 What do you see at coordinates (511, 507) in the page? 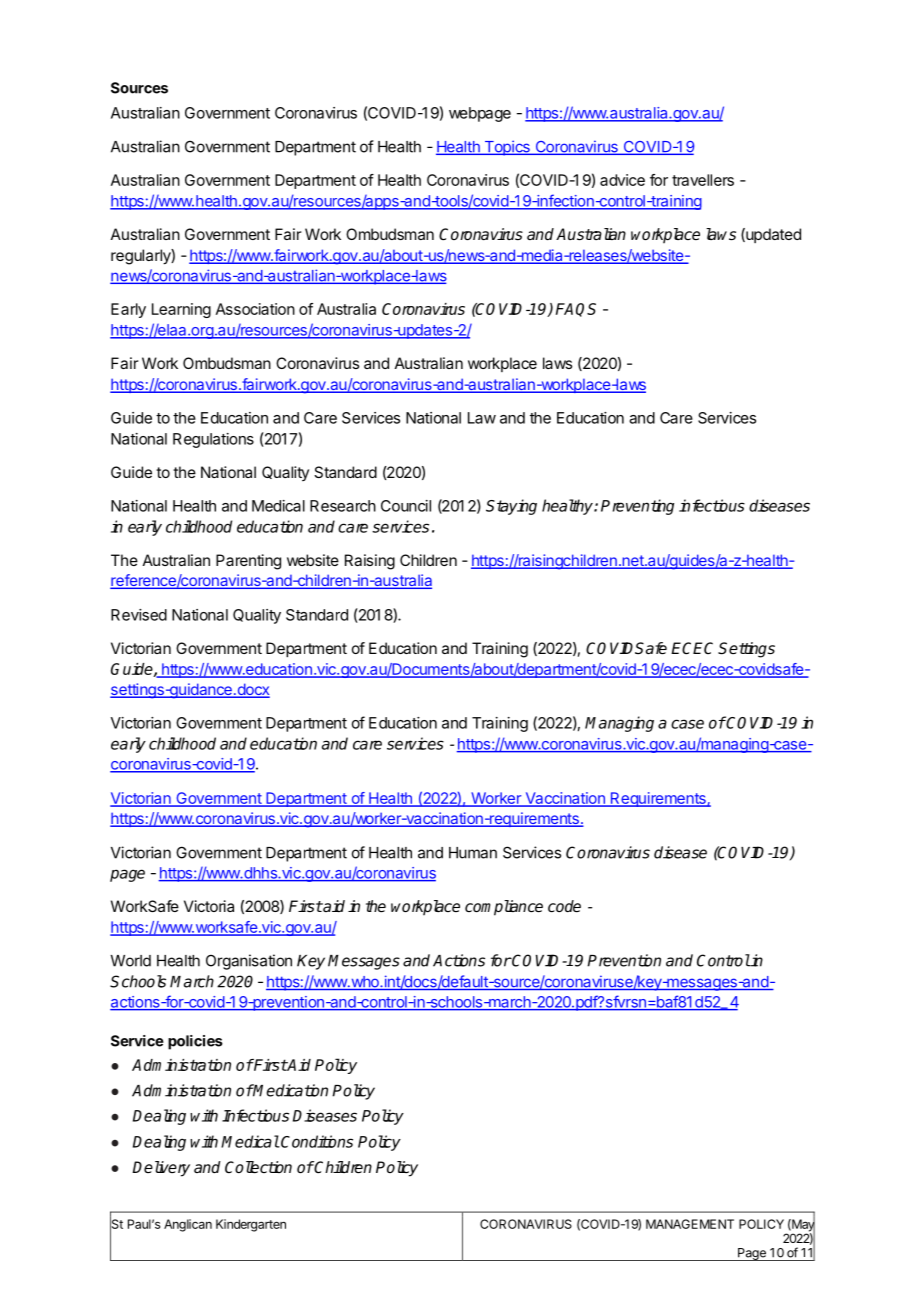
I see `Staying` at bounding box center [511, 507].
